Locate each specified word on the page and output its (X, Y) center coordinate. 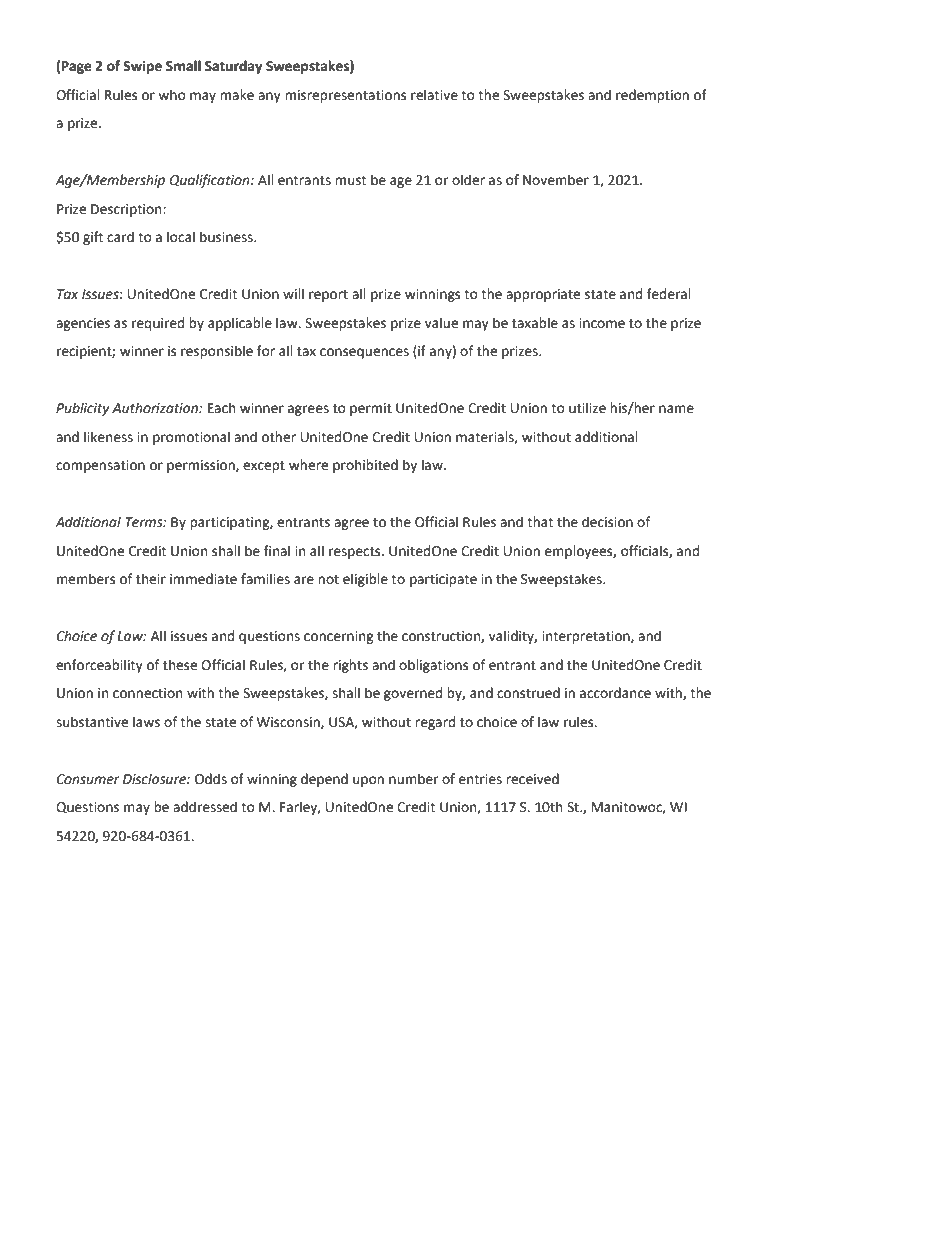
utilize (587, 408)
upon (368, 781)
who (172, 95)
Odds (211, 779)
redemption (652, 96)
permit (371, 409)
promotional (191, 438)
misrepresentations (345, 96)
